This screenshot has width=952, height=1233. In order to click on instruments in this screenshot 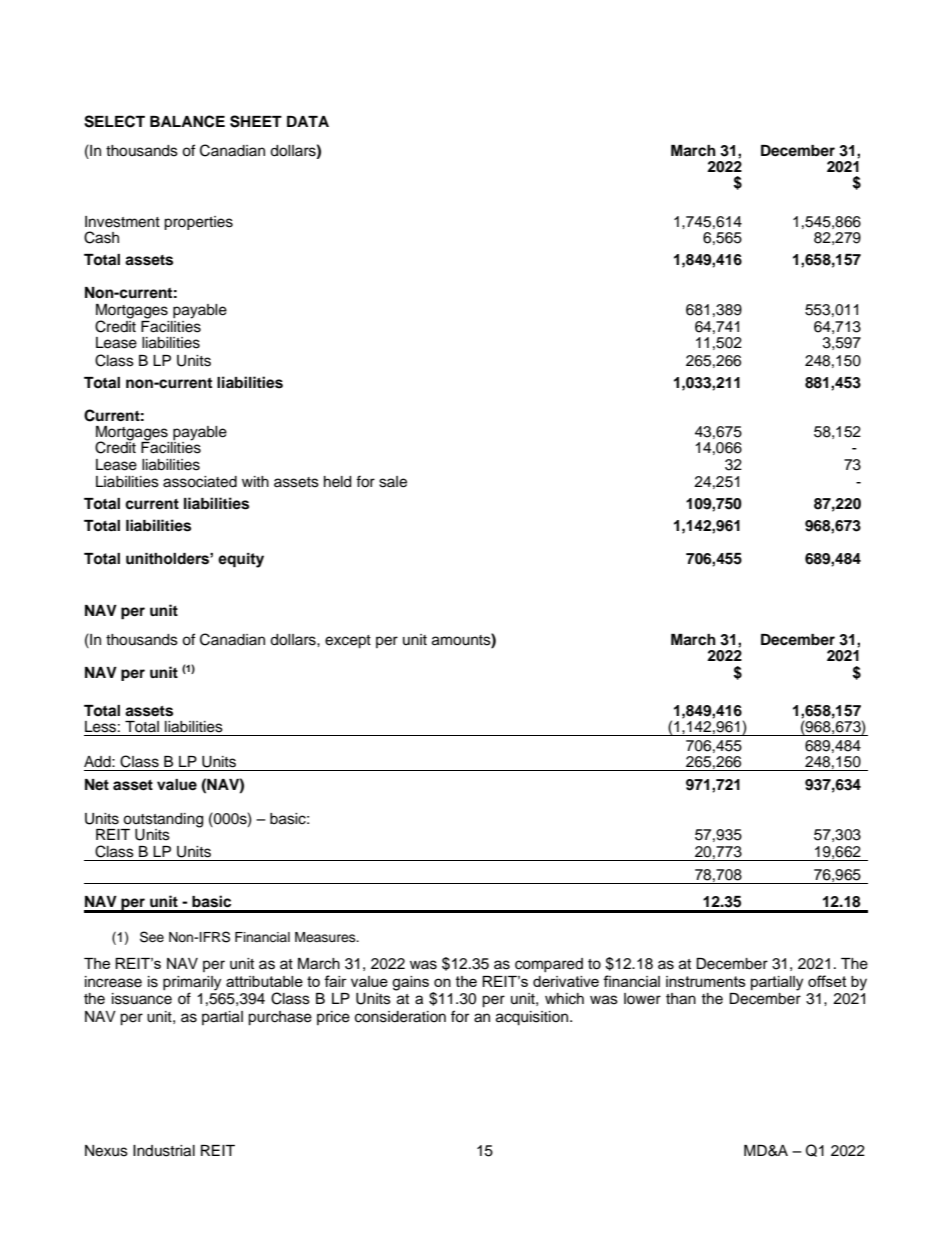, I will do `click(706, 981)`.
